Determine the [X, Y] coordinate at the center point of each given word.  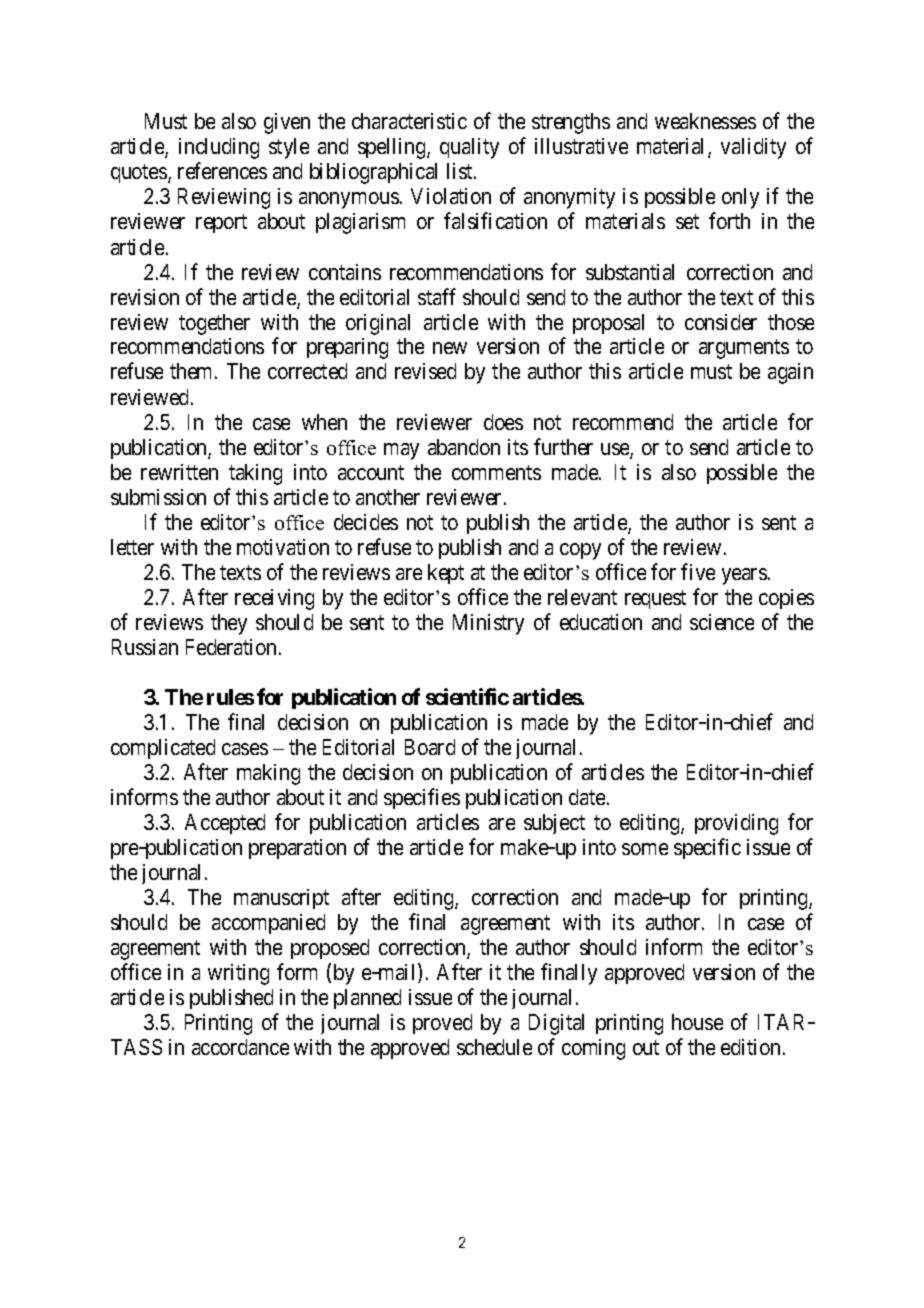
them [193, 371]
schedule [494, 1047]
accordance [240, 1047]
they [229, 624]
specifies [422, 798]
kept [446, 574]
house [697, 1022]
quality [469, 148]
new [450, 348]
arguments [744, 349]
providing [736, 824]
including [219, 148]
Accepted [225, 824]
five [698, 571]
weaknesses [705, 121]
